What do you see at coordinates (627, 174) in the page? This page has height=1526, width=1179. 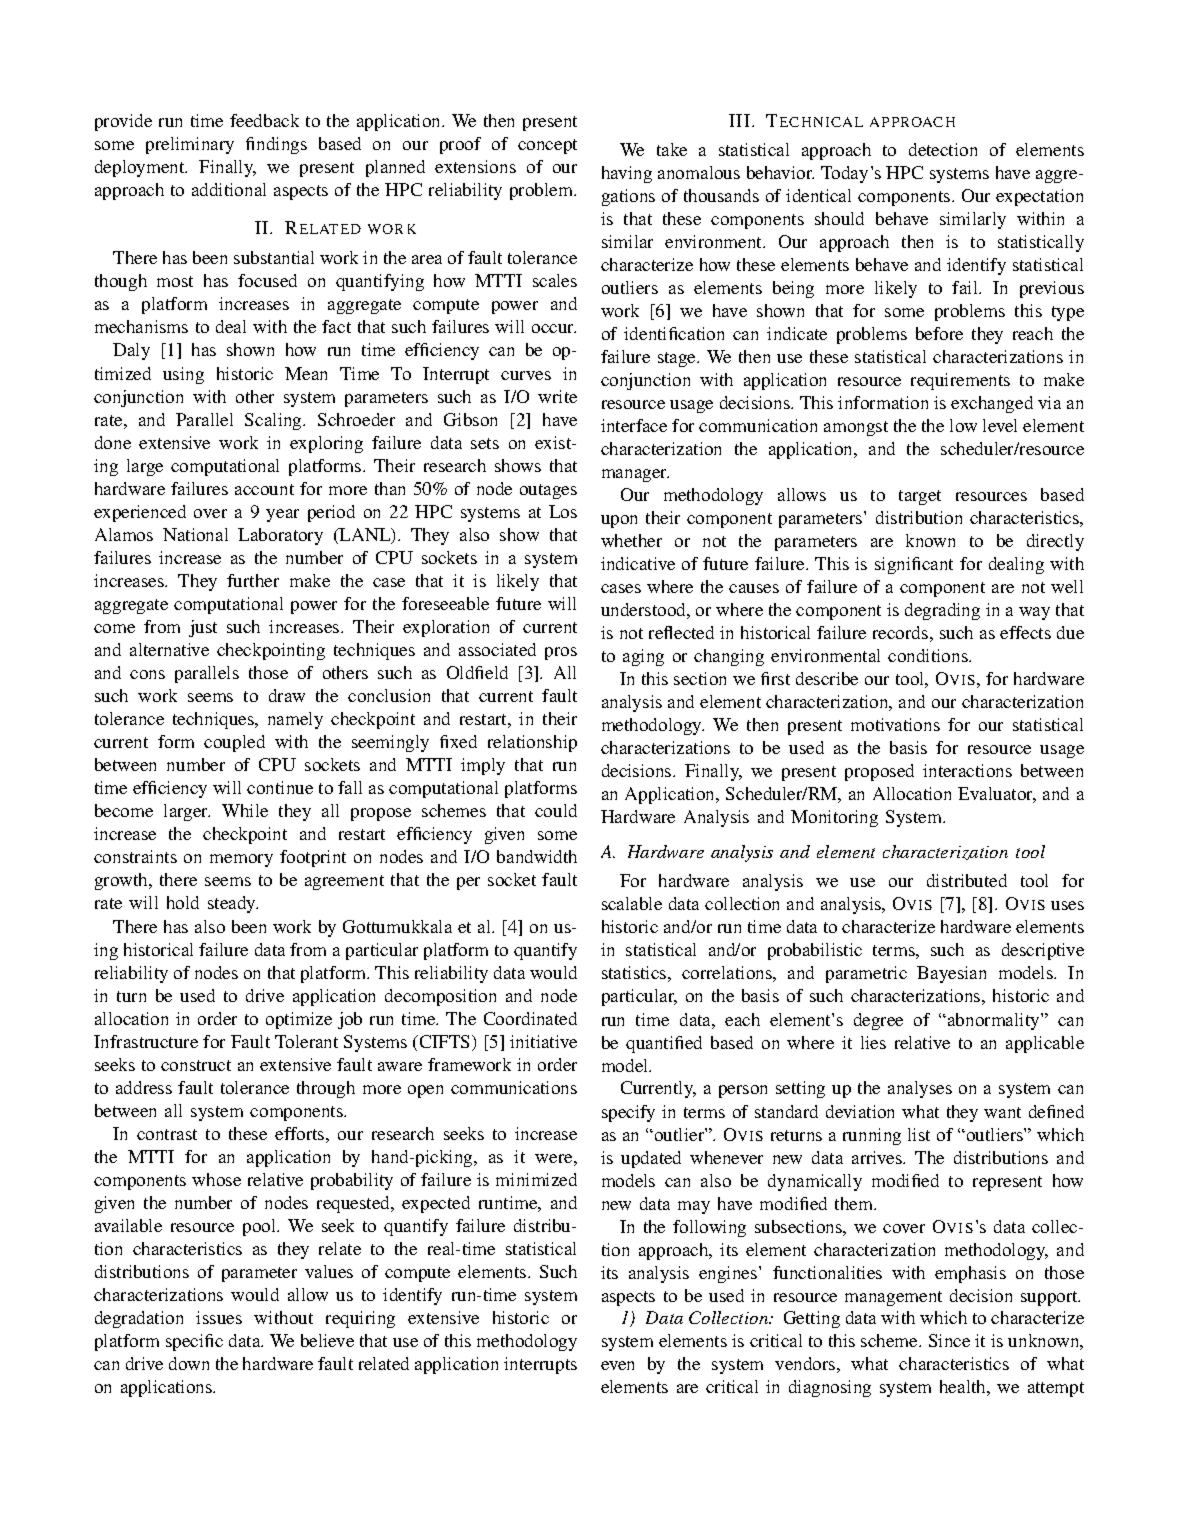 I see `having` at bounding box center [627, 174].
